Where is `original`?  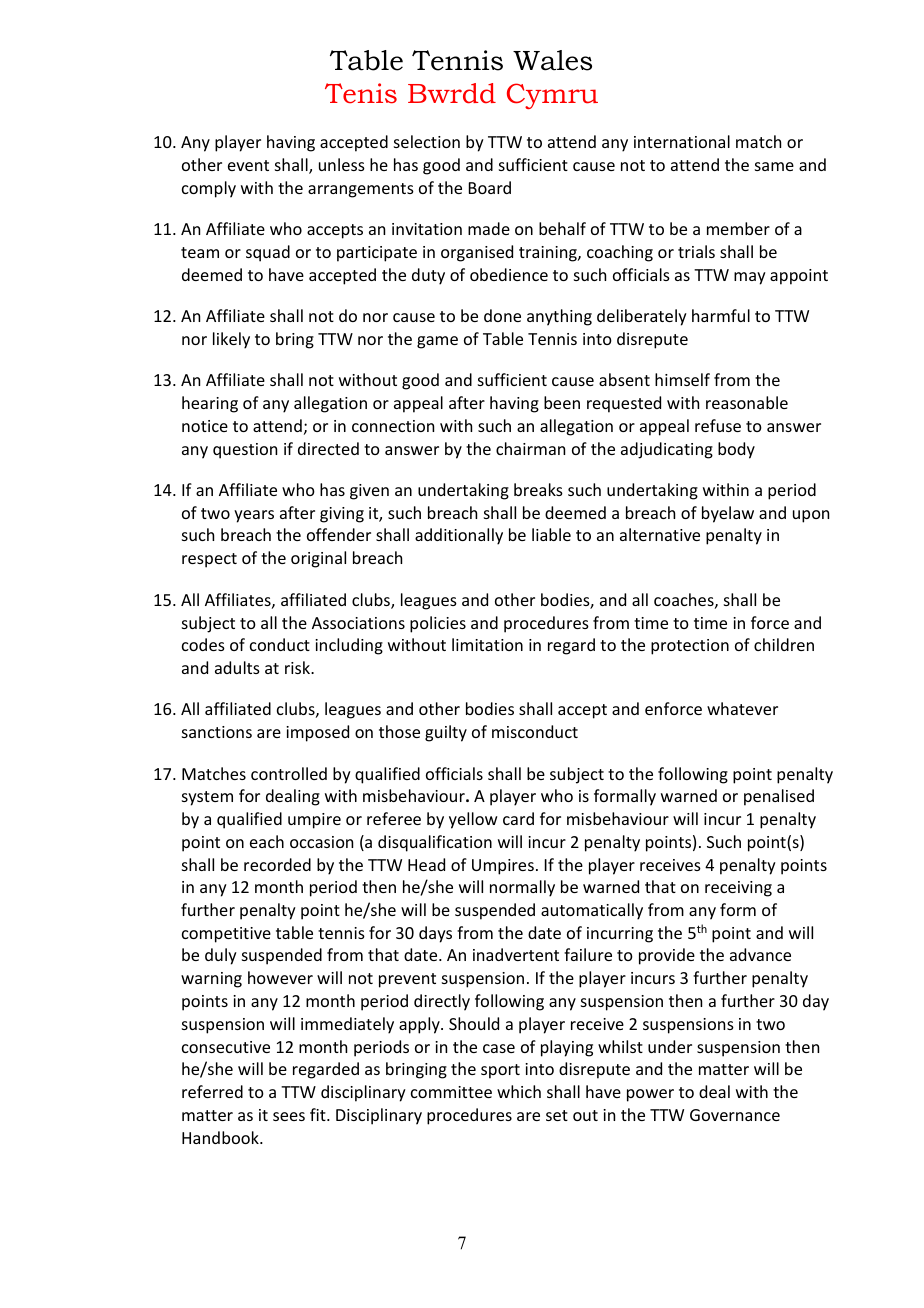 original is located at coordinates (318, 559).
